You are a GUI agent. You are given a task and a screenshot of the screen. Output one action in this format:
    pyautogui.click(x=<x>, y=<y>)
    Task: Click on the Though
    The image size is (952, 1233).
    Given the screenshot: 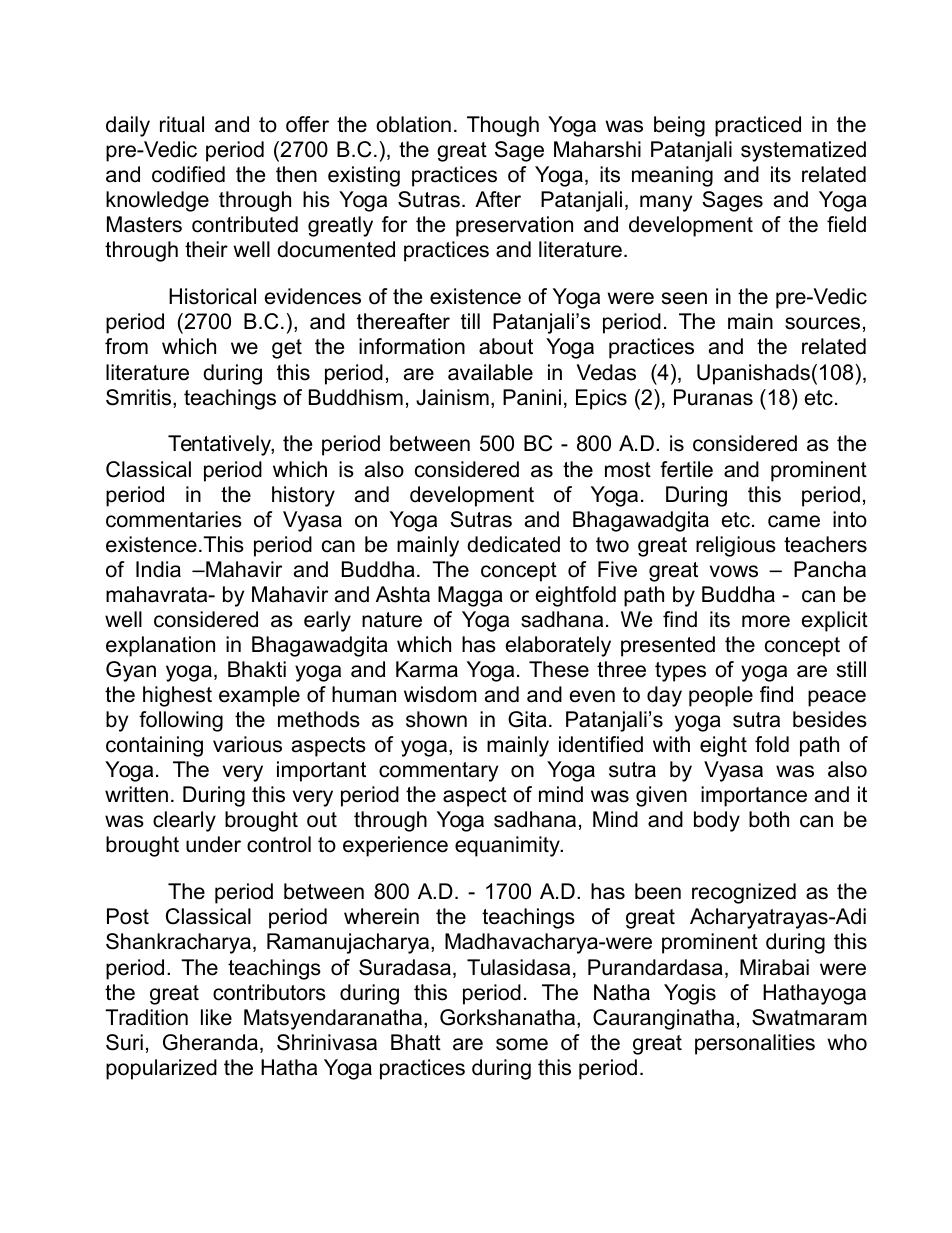 What is the action you would take?
    pyautogui.click(x=503, y=126)
